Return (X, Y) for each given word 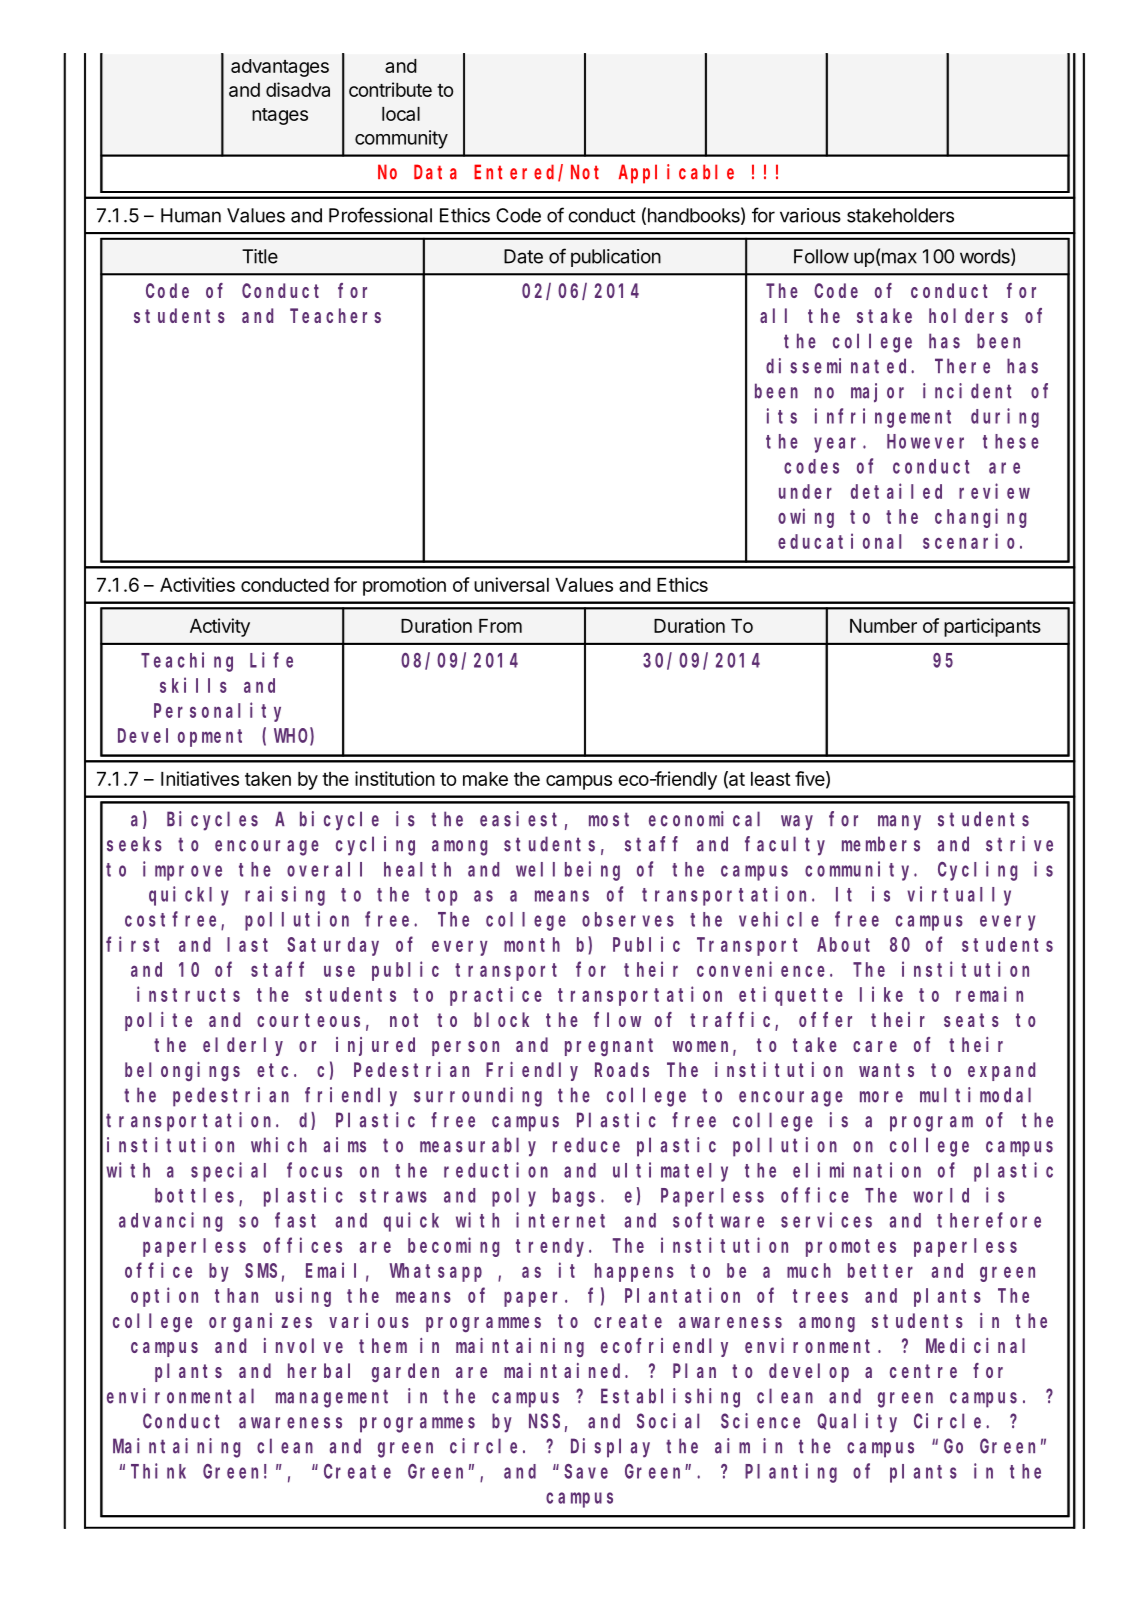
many (899, 823)
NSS (544, 1421)
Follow (821, 256)
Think (158, 1471)
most (609, 819)
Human (191, 215)
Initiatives (200, 778)
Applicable (676, 174)
